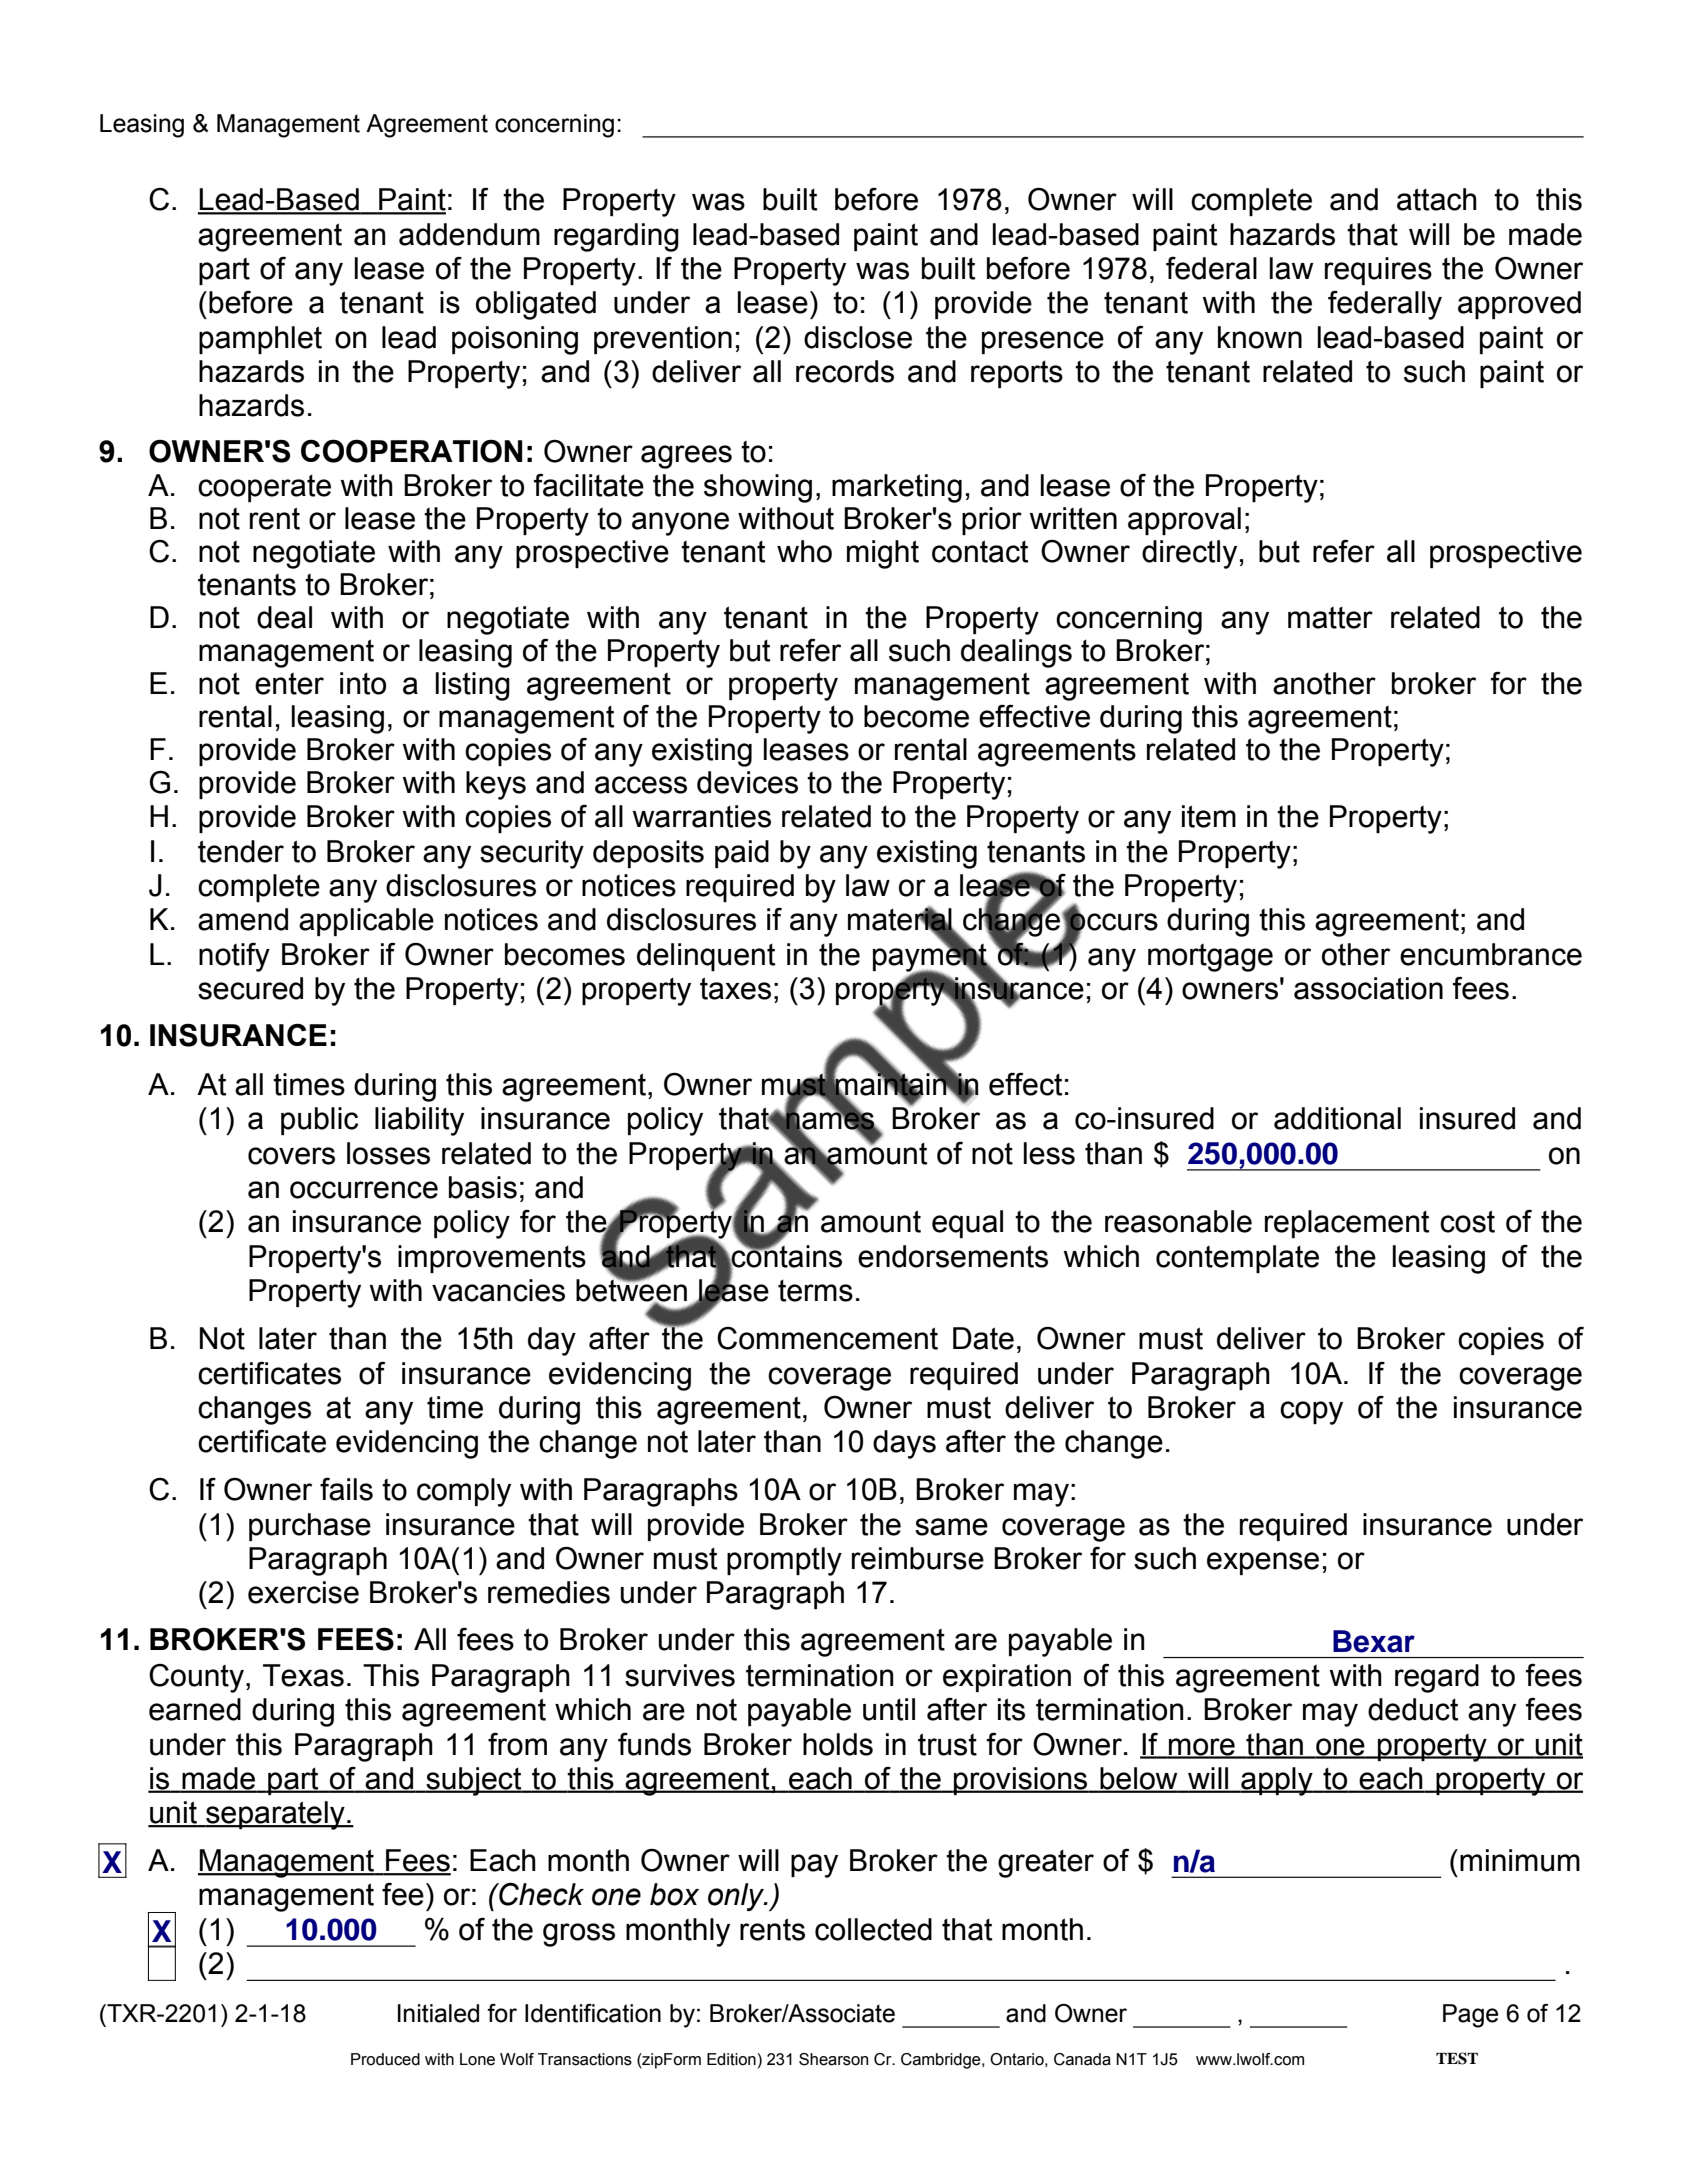 The image size is (1682, 2176). Describe the element at coordinates (1337, 1118) in the document. I see `additional` at that location.
